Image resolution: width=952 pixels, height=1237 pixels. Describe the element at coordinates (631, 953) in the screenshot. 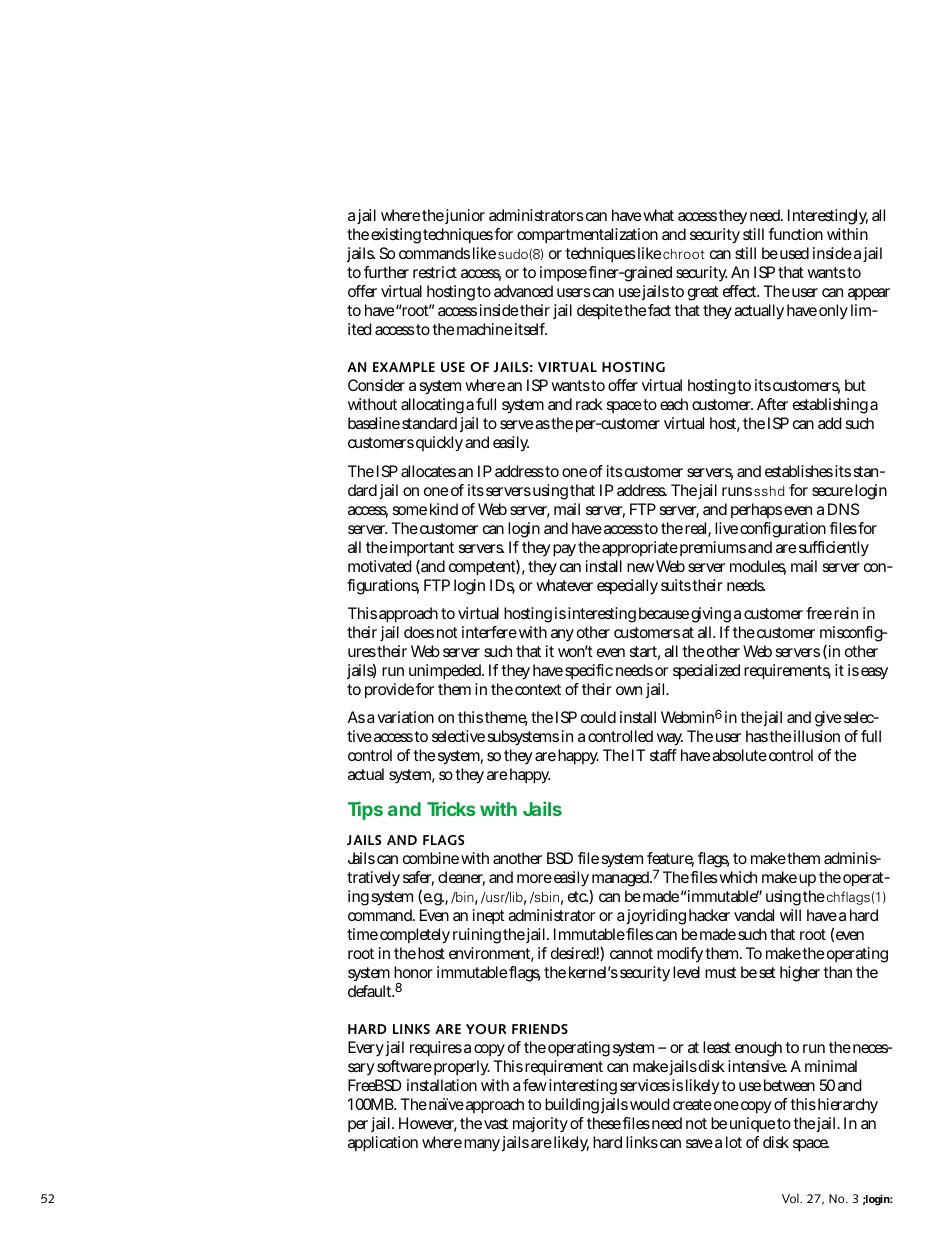

I see `cannot` at that location.
